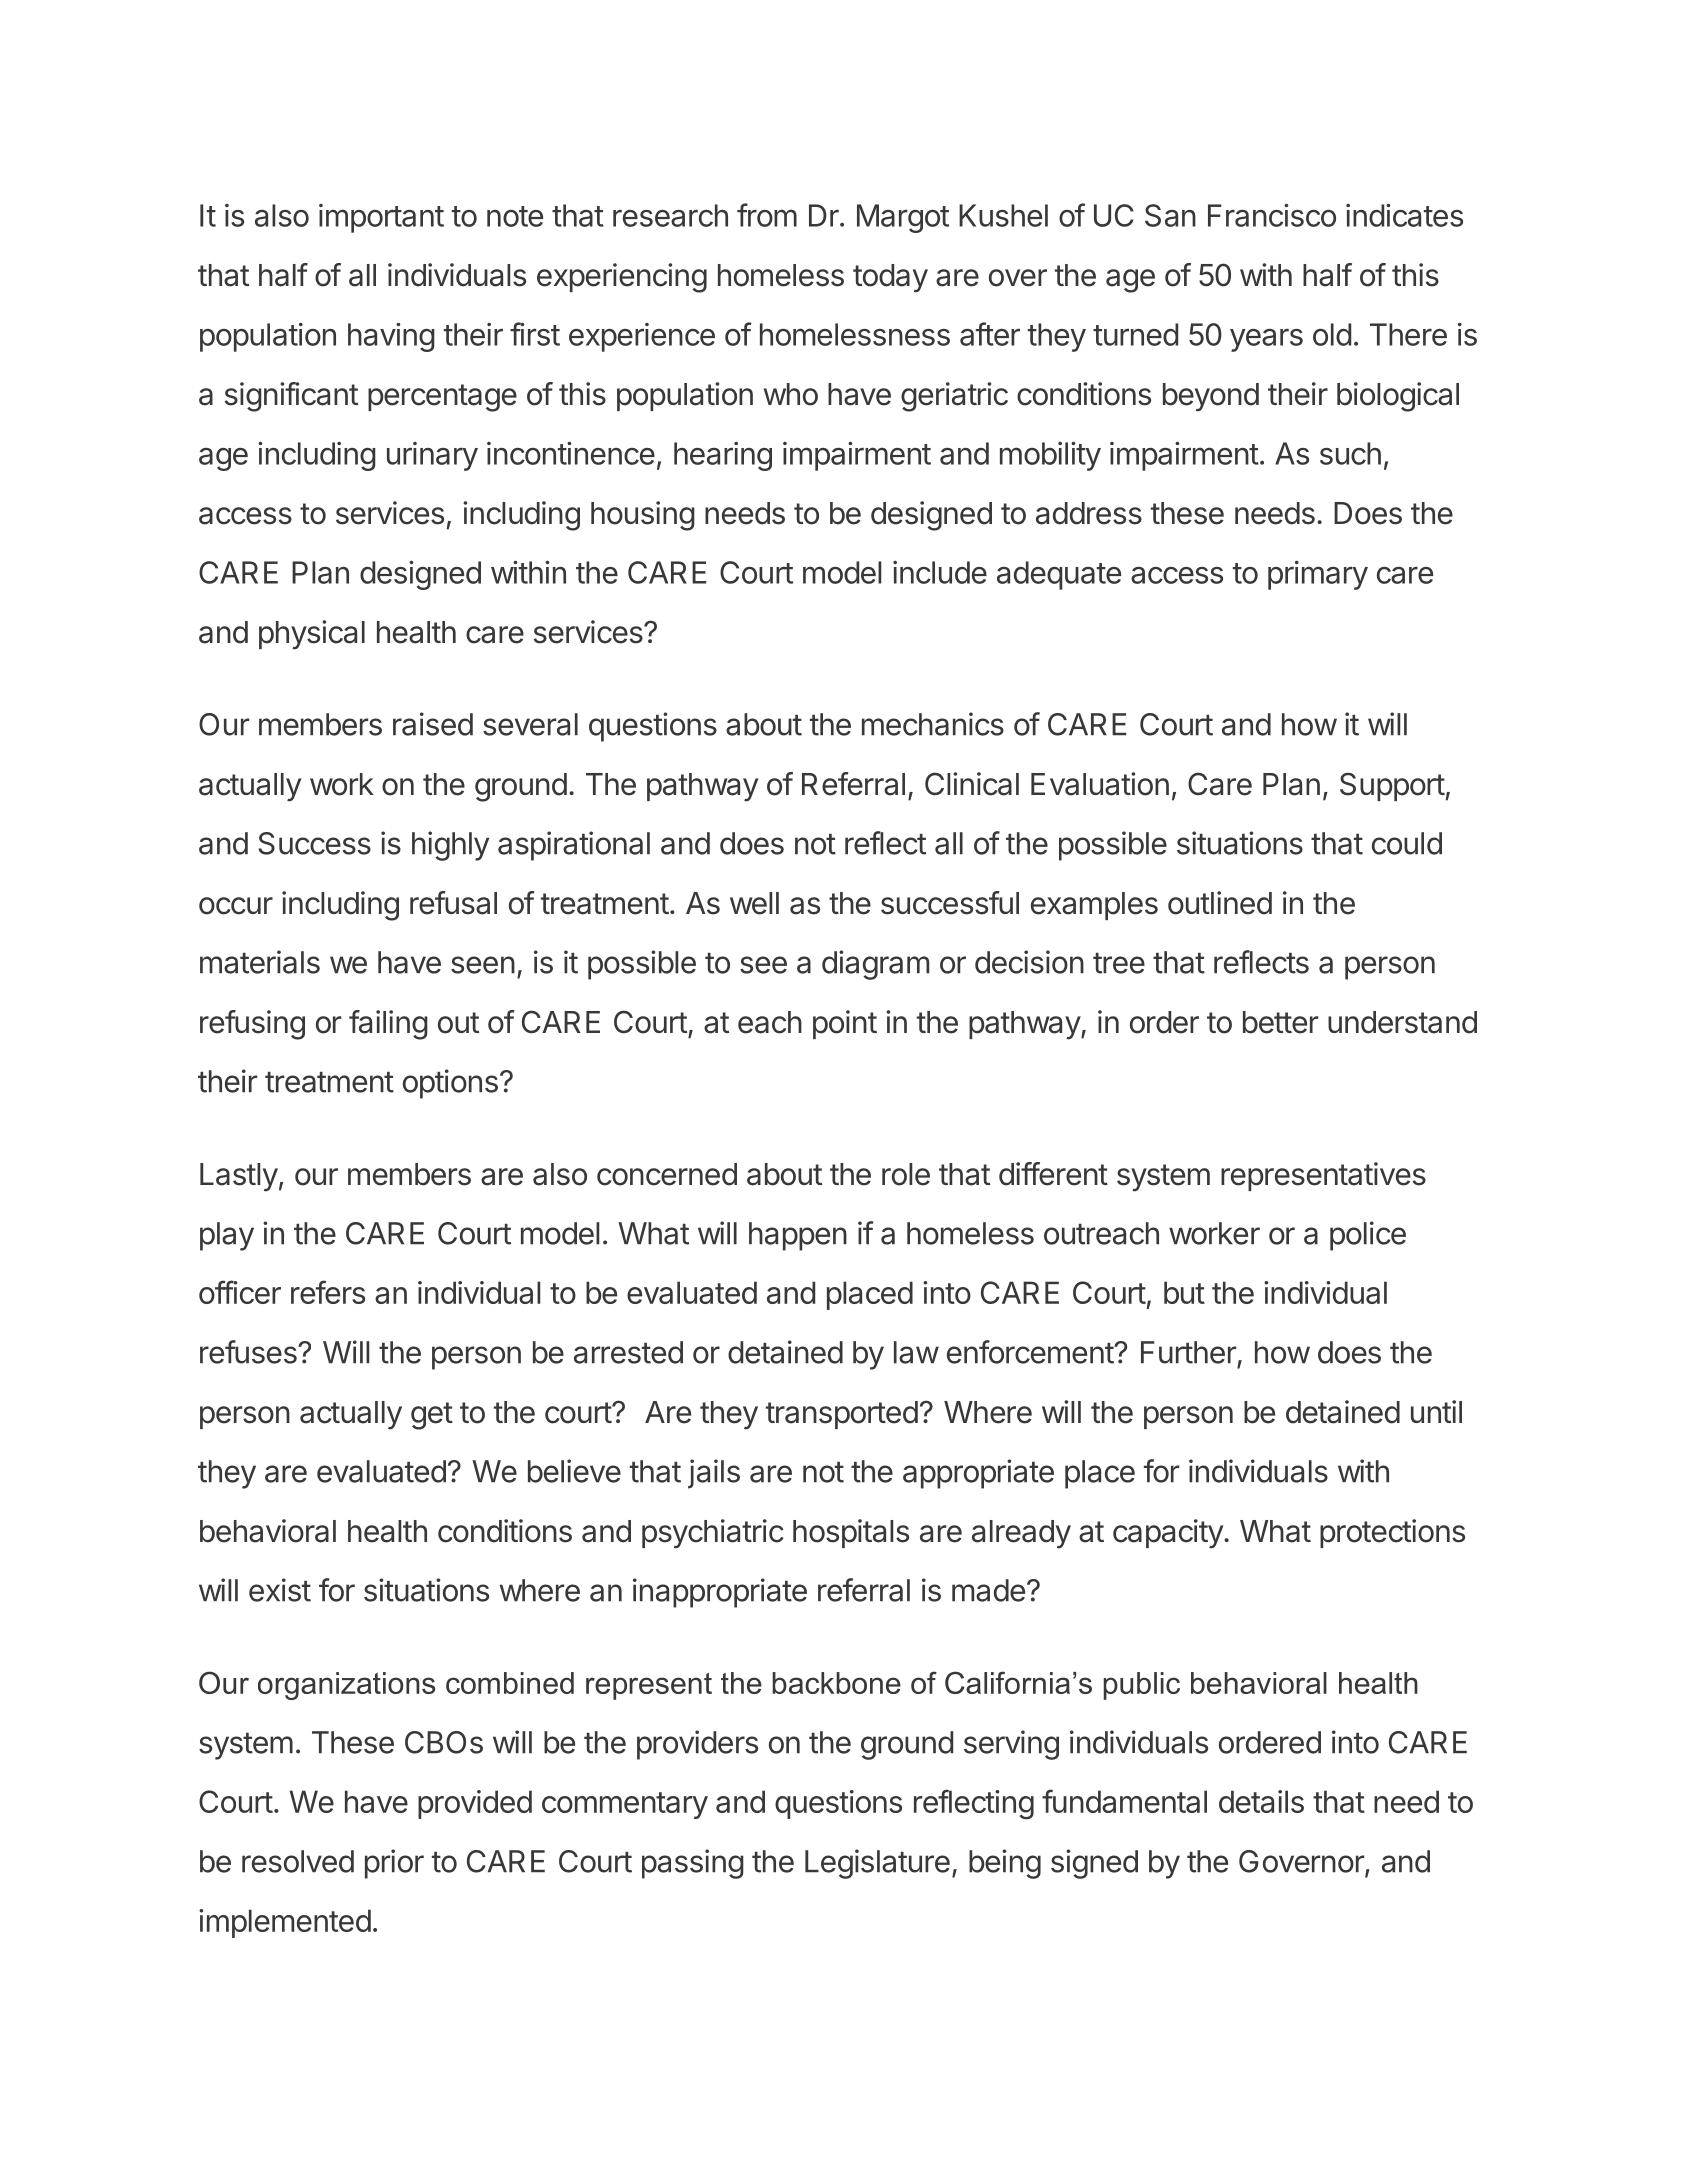  I want to click on highly, so click(450, 846).
